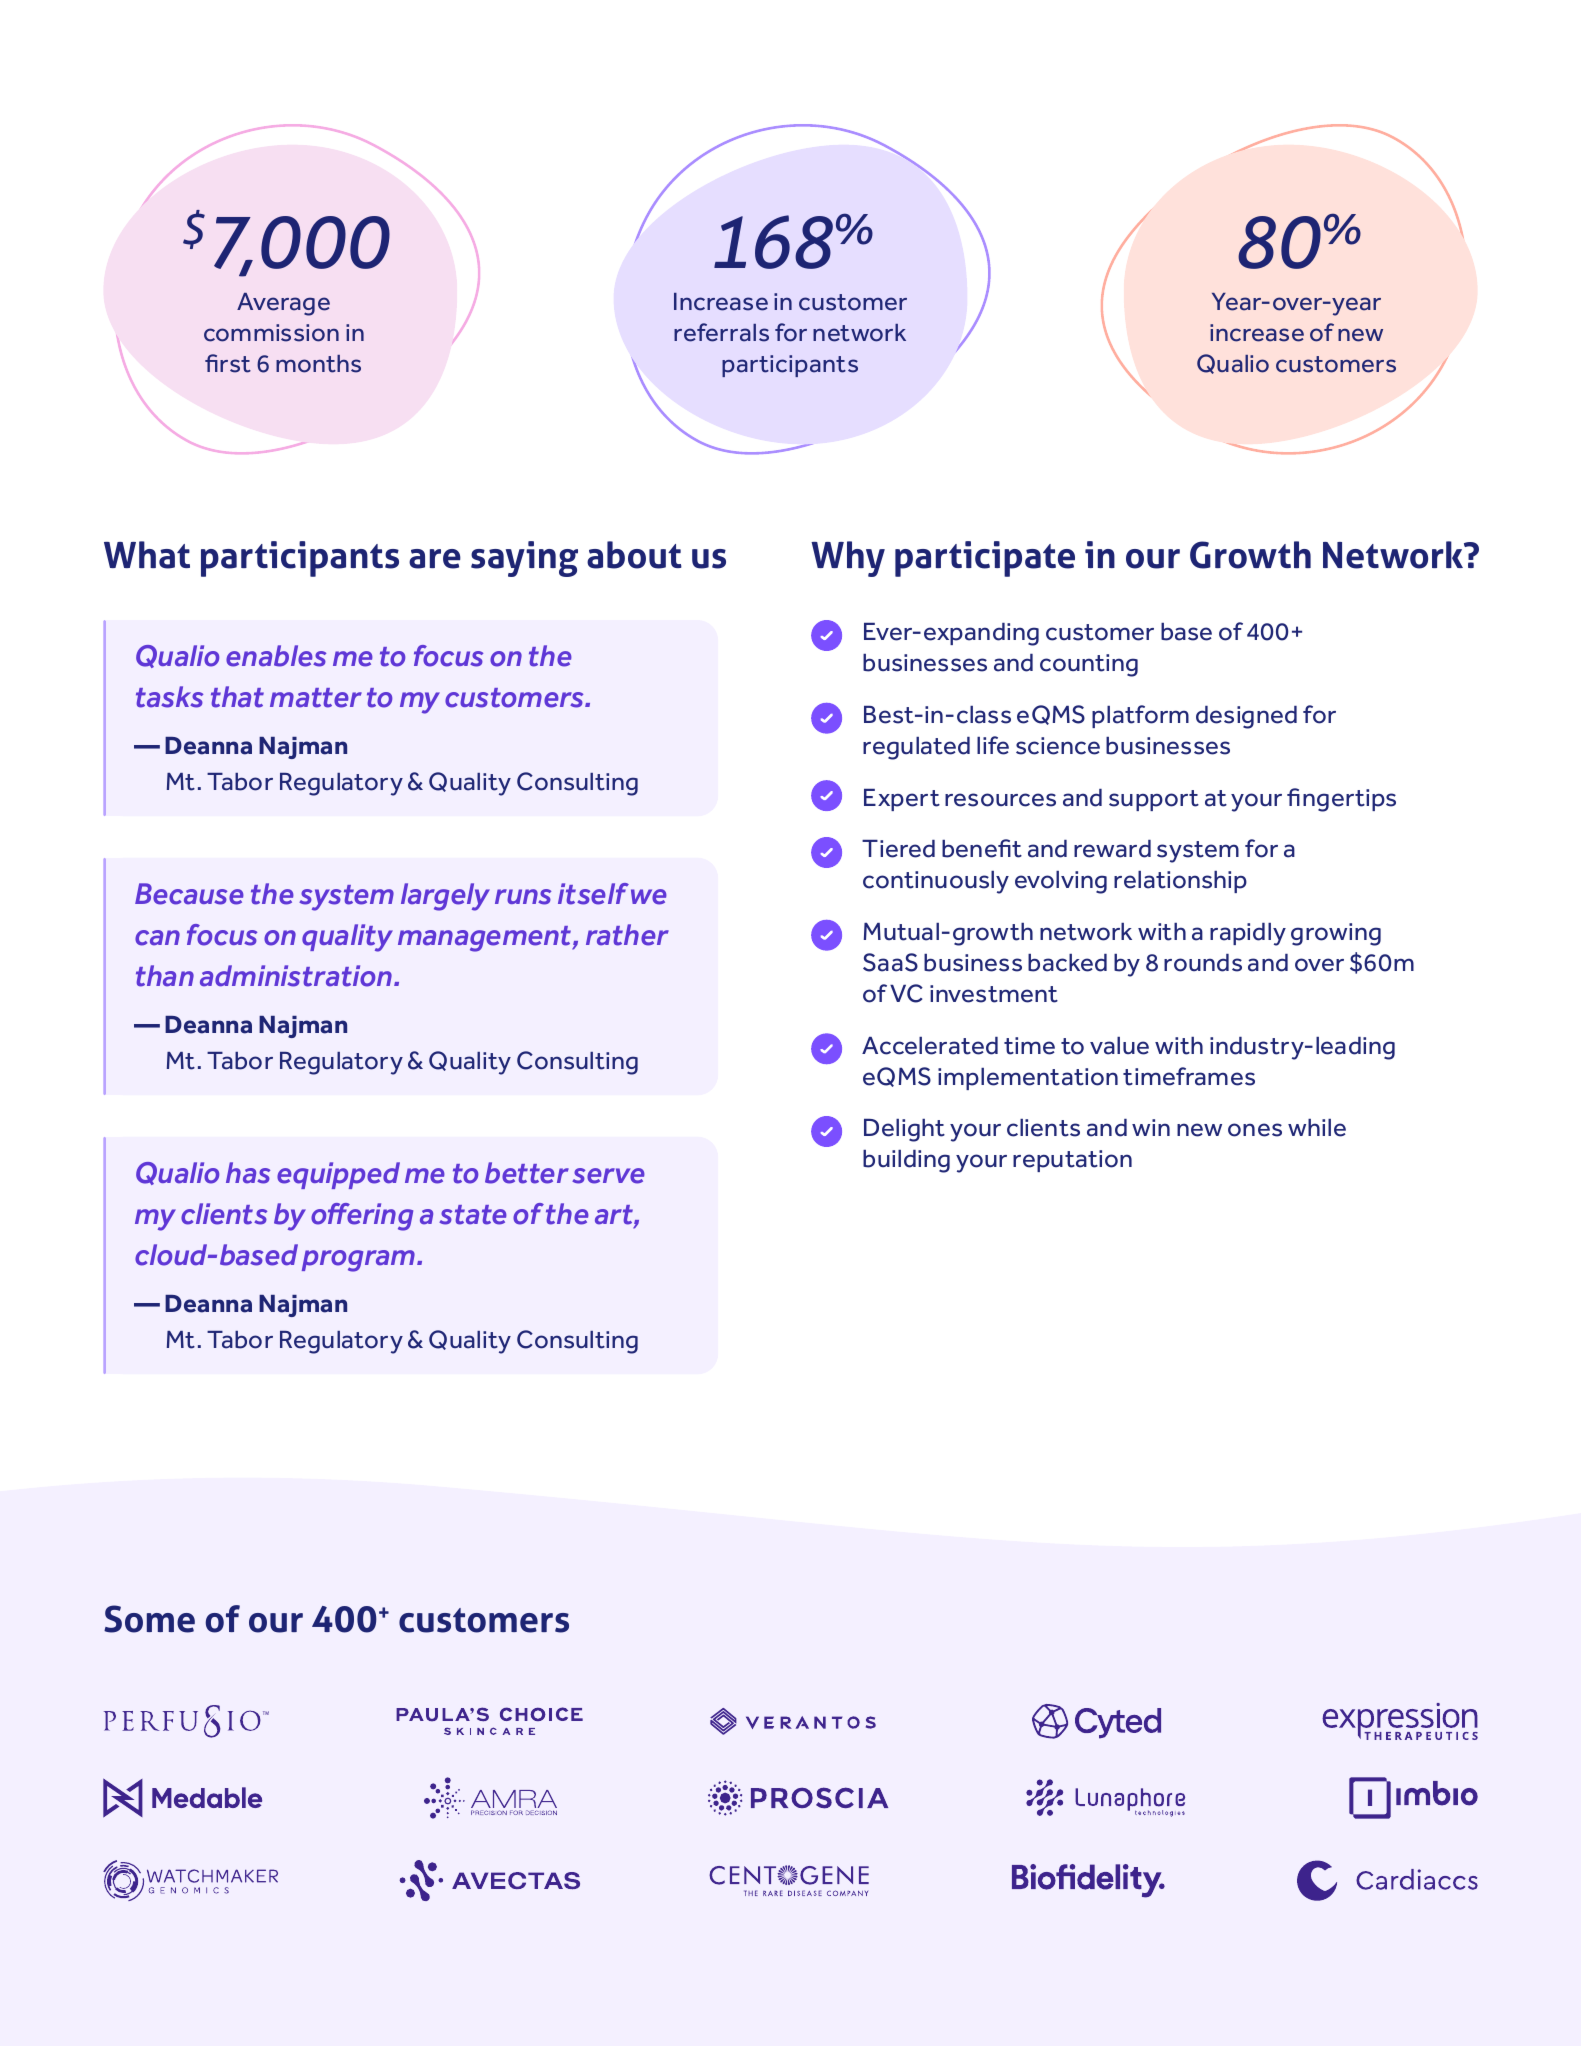 This screenshot has width=1581, height=2046. Describe the element at coordinates (721, 332) in the screenshot. I see `referrals` at that location.
